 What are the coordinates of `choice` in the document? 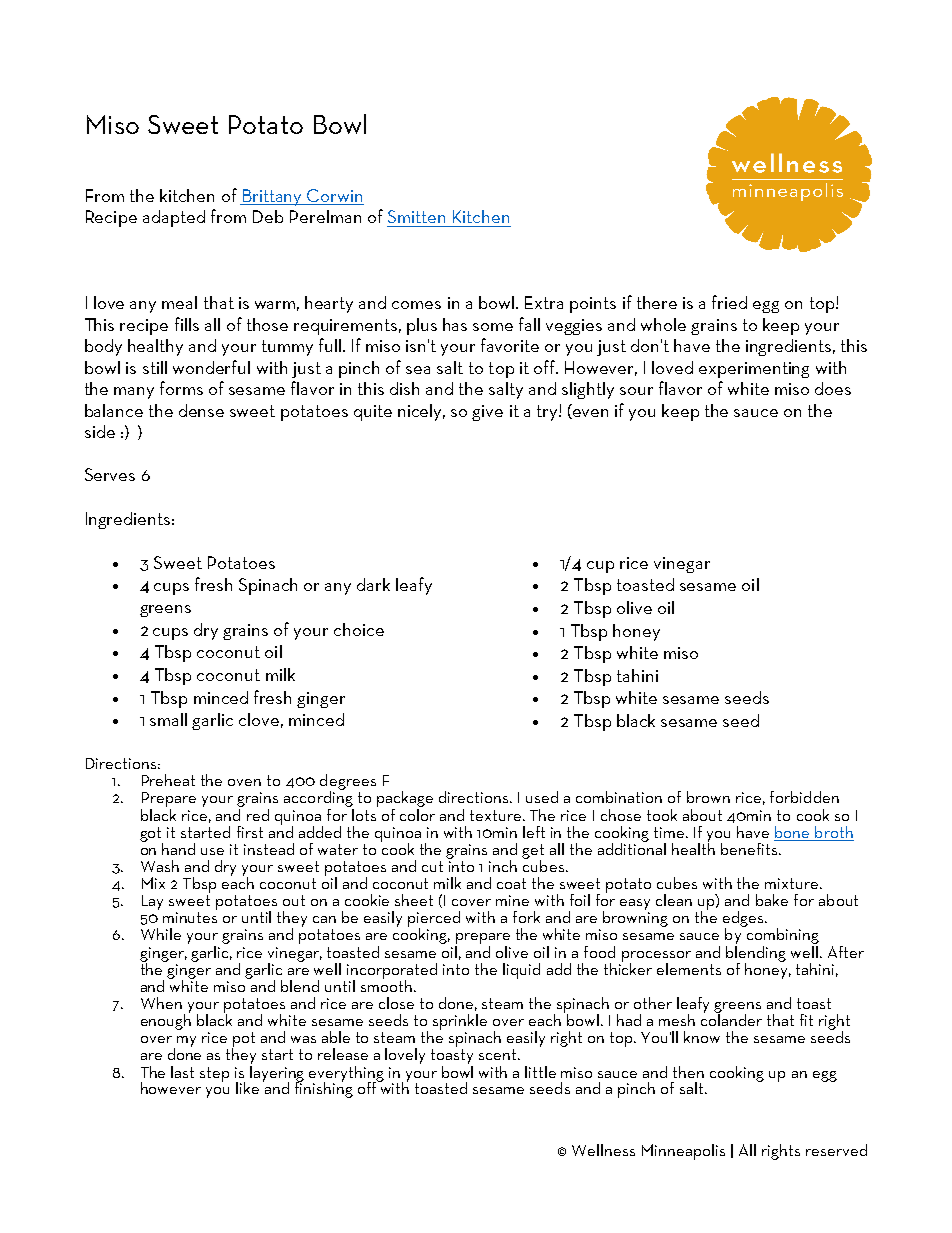 It's located at (359, 629).
